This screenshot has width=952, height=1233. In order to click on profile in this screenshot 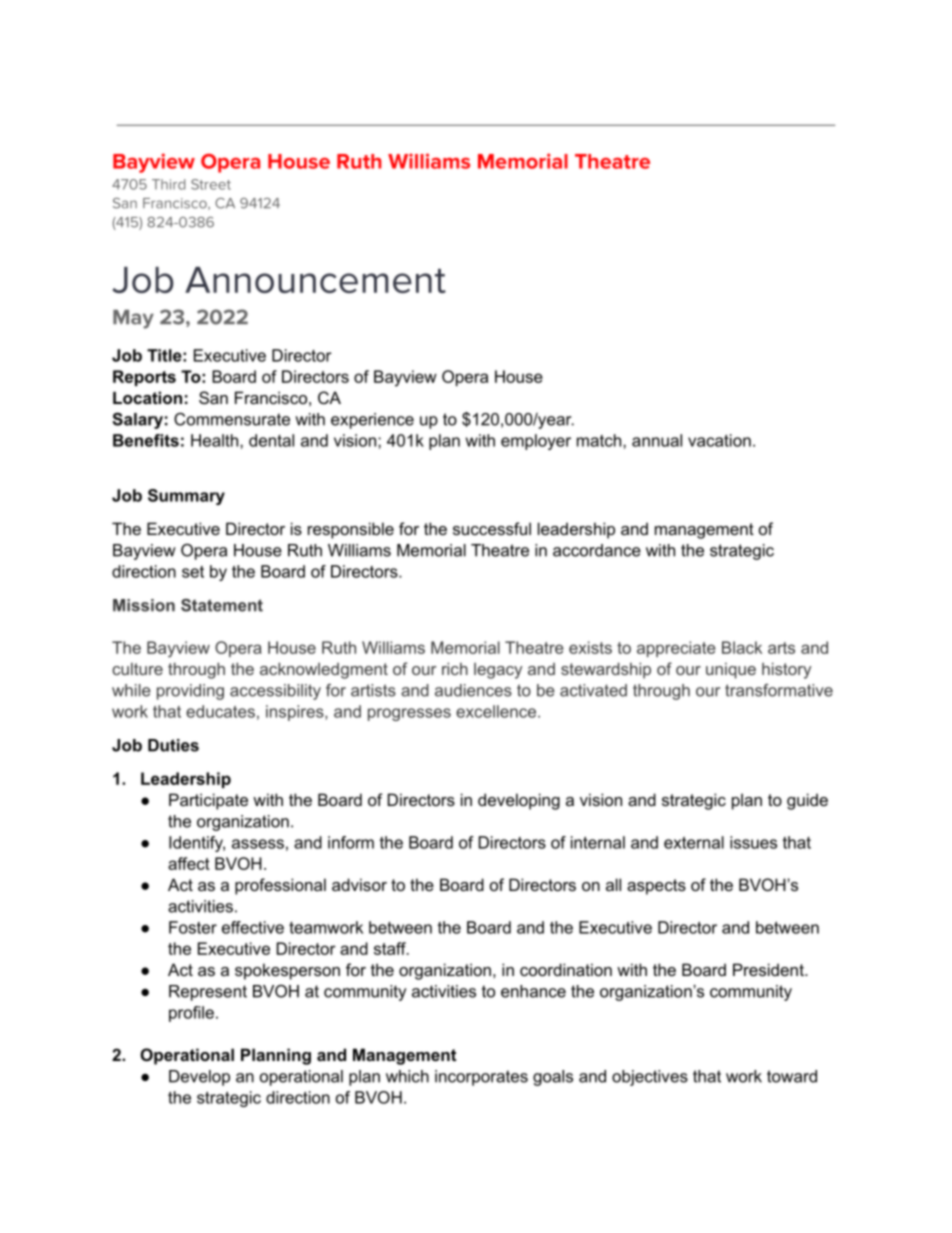, I will do `click(191, 1014)`.
